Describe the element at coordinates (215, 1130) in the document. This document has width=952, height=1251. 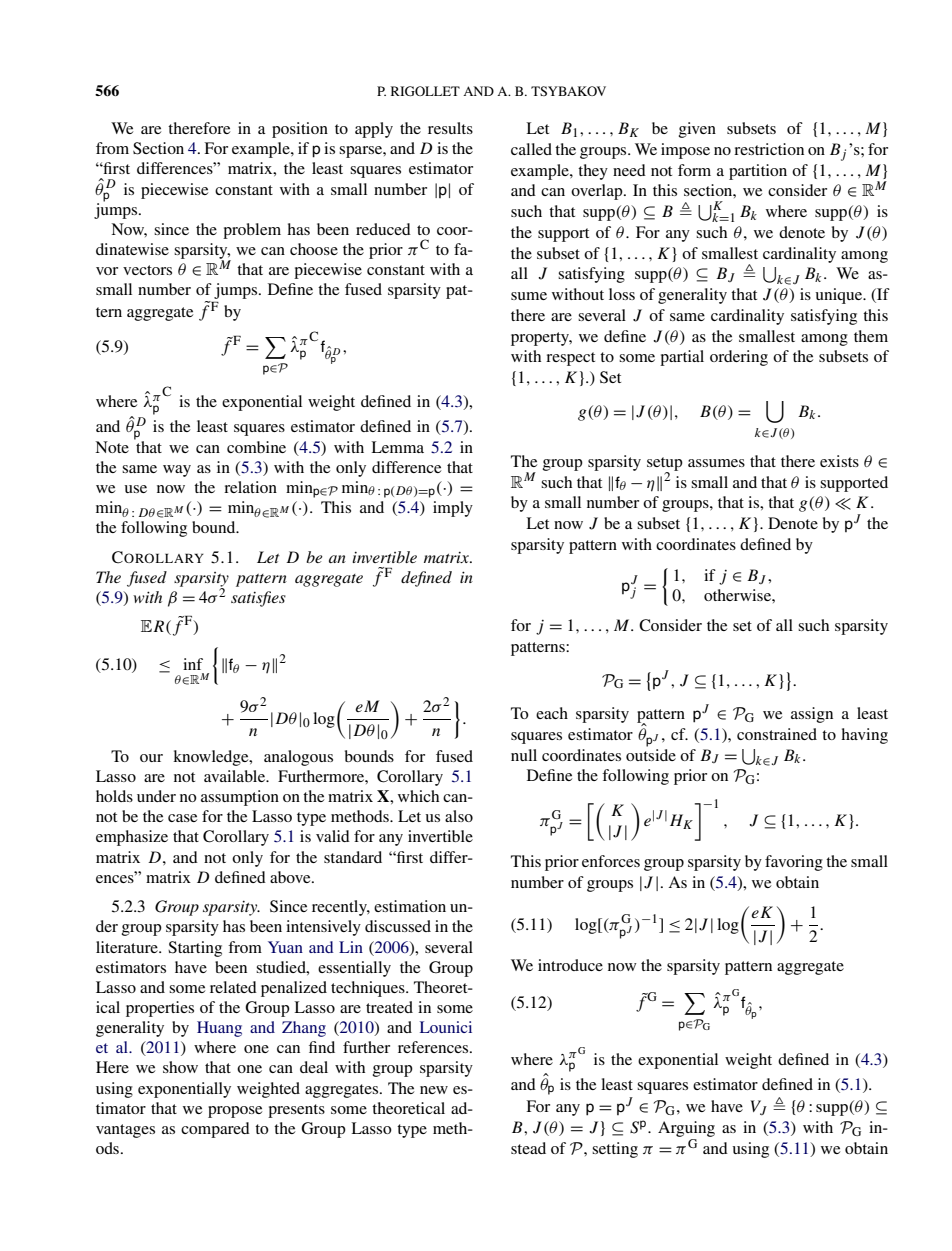
I see `compared` at that location.
